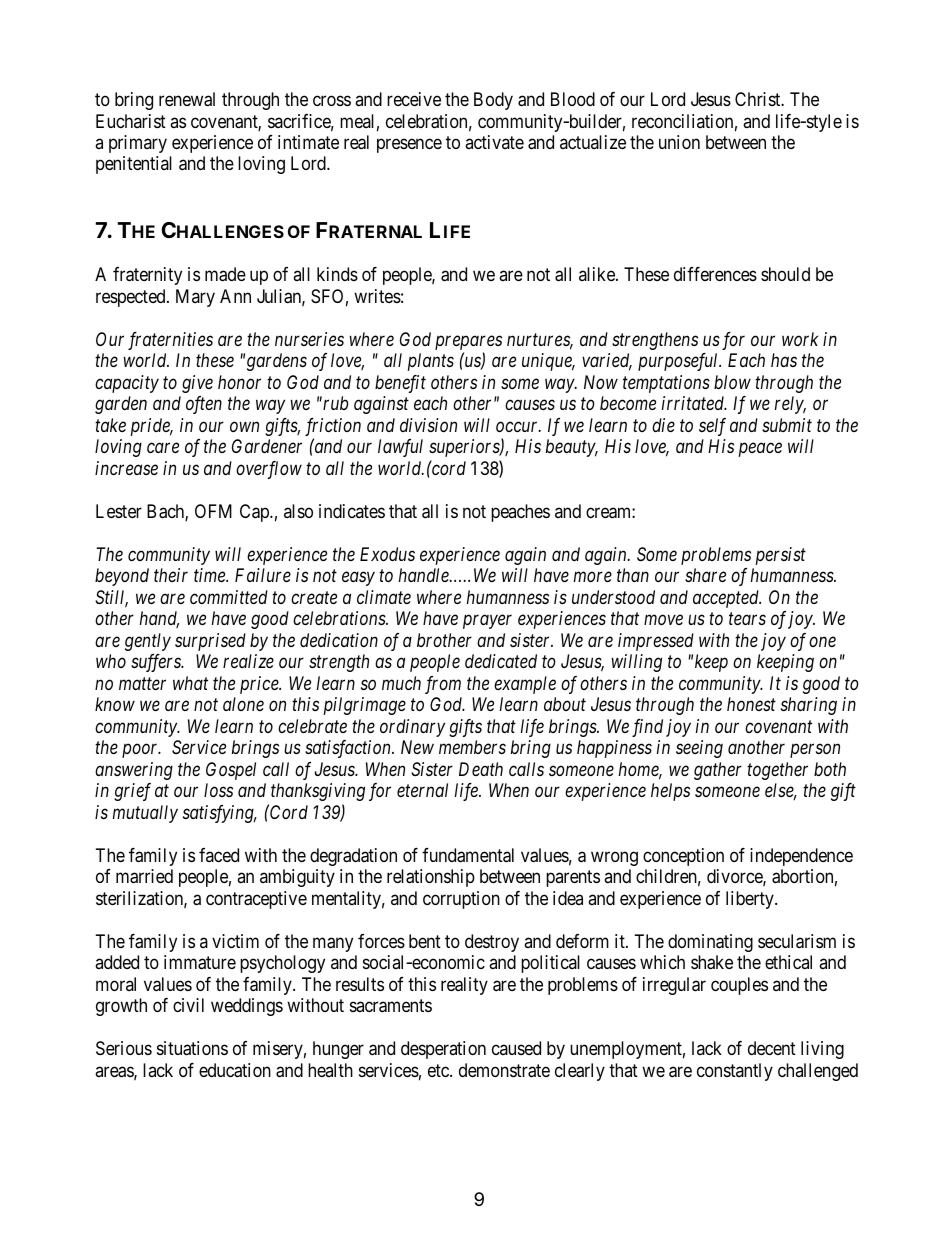  What do you see at coordinates (443, 1050) in the screenshot?
I see `desperation` at bounding box center [443, 1050].
